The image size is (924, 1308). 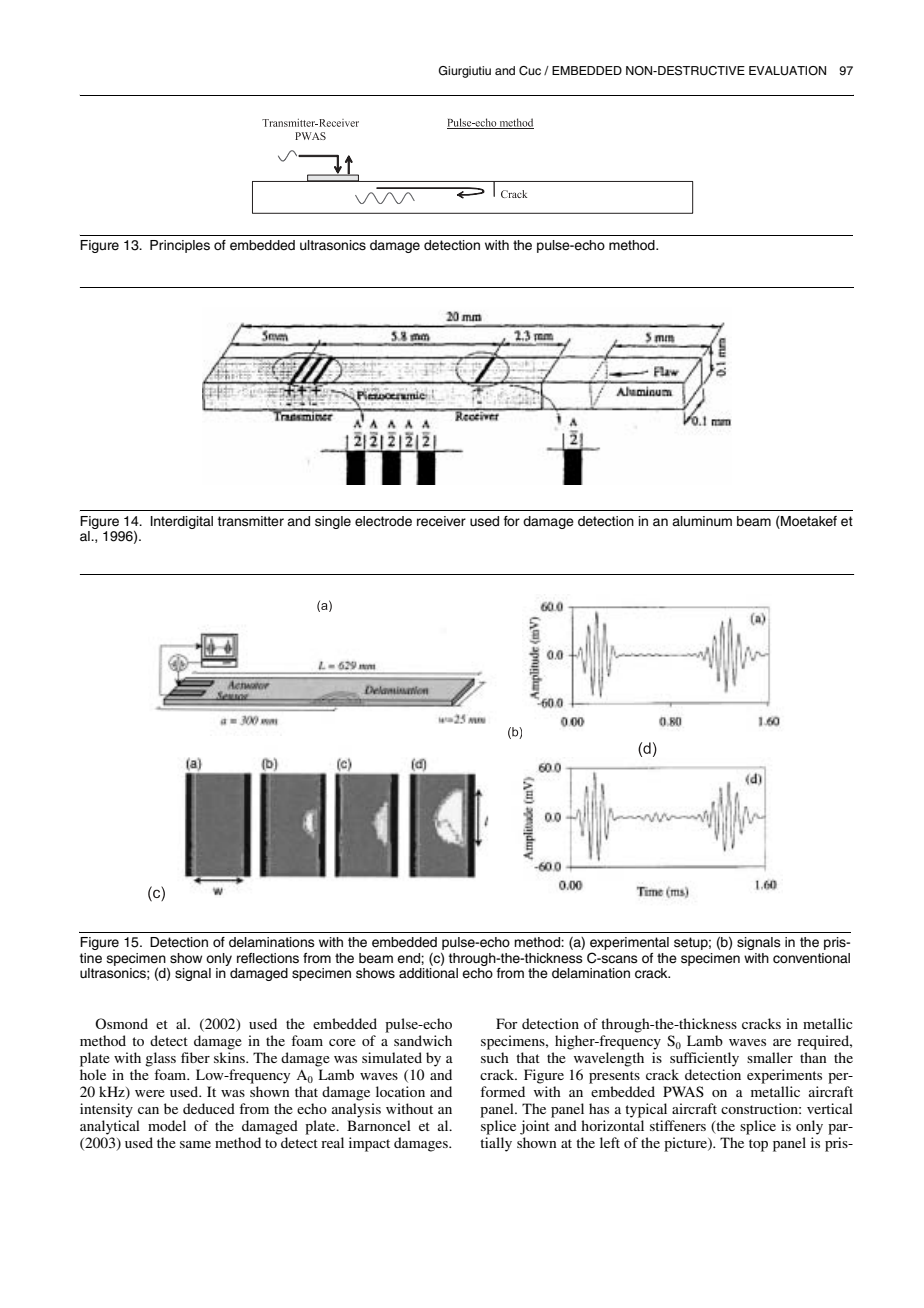 What do you see at coordinates (629, 945) in the image?
I see `experimental` at bounding box center [629, 945].
